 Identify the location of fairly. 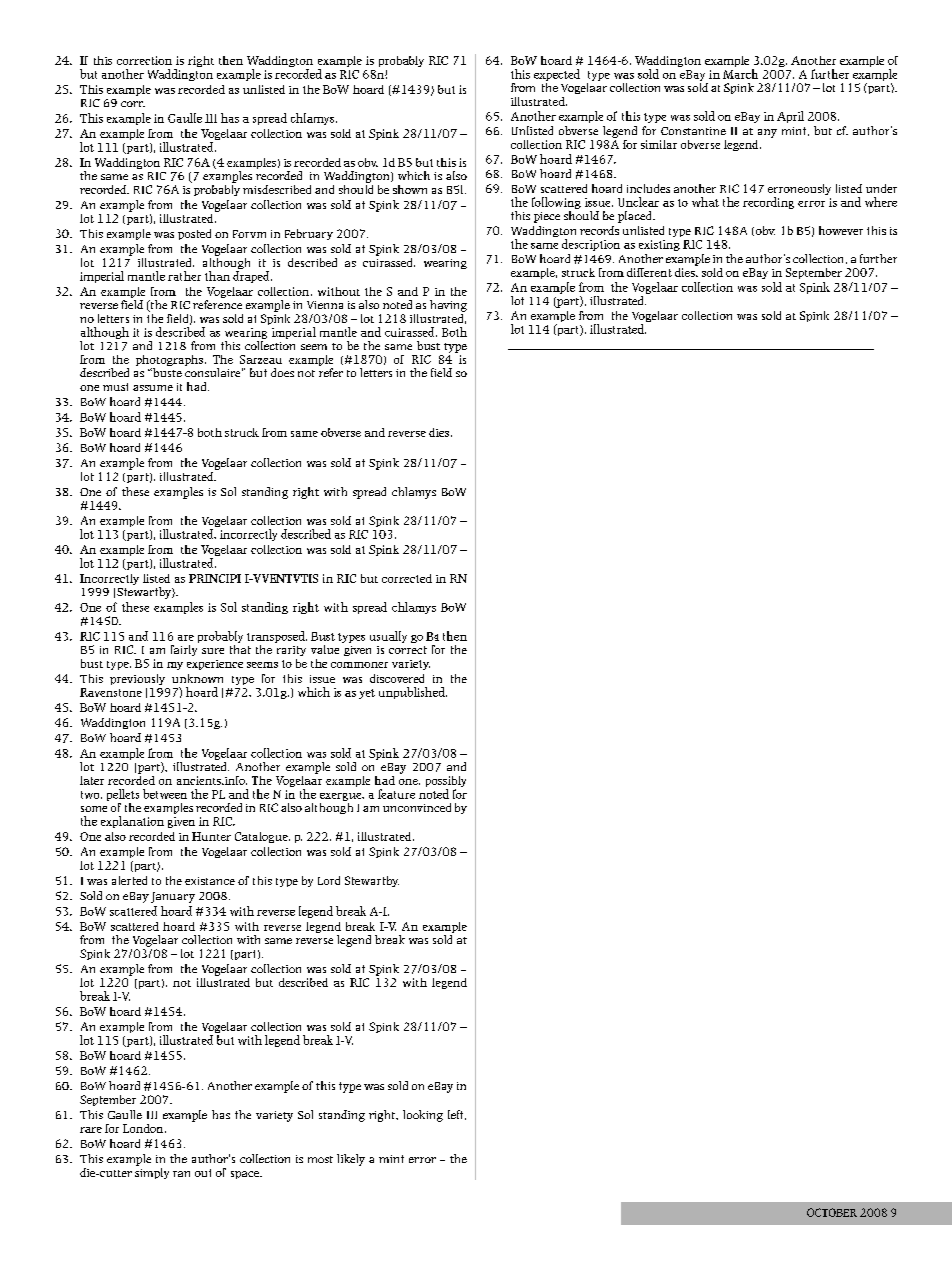
(184, 650).
